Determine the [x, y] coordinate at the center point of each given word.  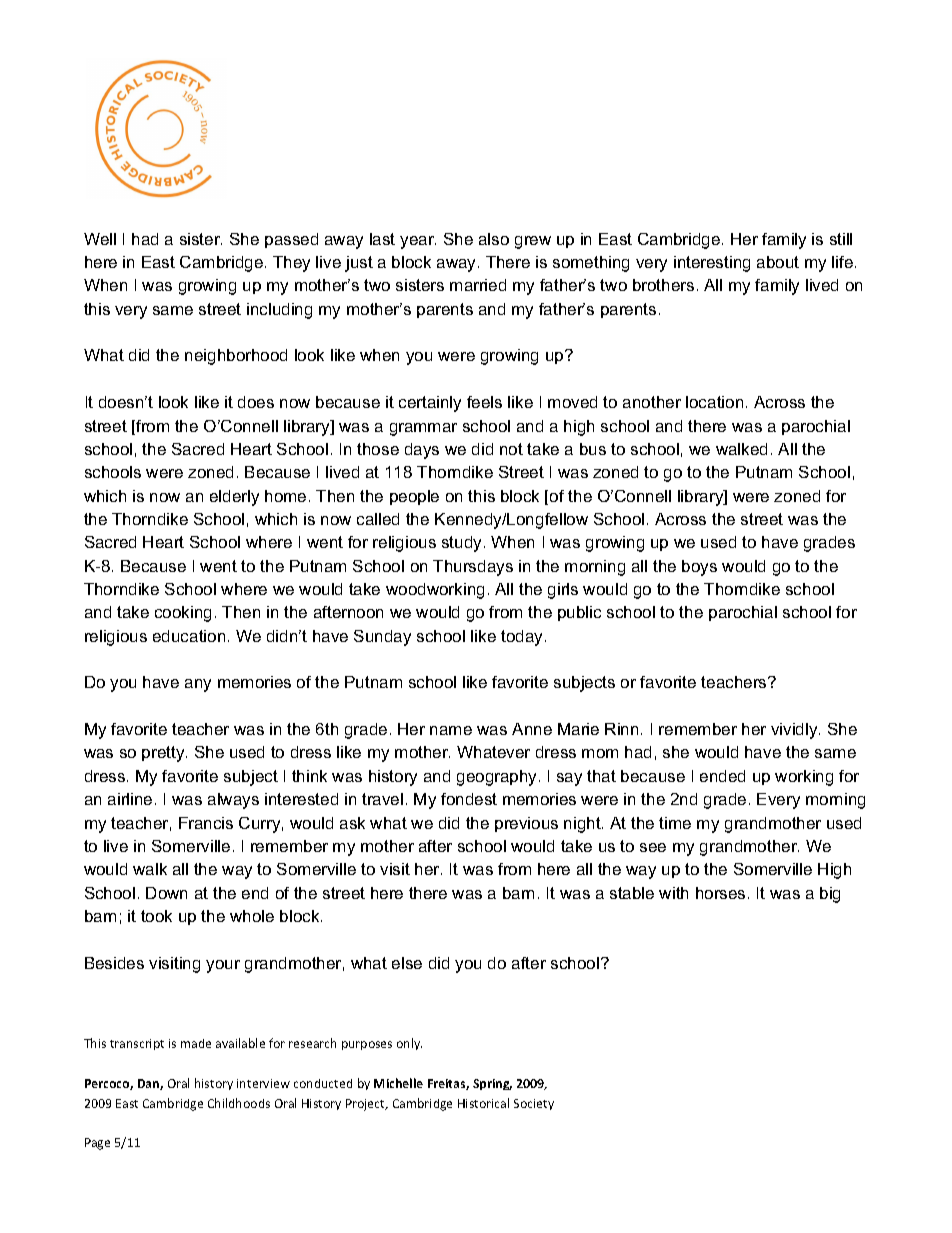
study [463, 544]
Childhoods [239, 1103]
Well [100, 239]
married [478, 285]
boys [699, 568]
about [778, 262]
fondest [469, 799]
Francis [206, 823]
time [675, 823]
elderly [234, 498]
